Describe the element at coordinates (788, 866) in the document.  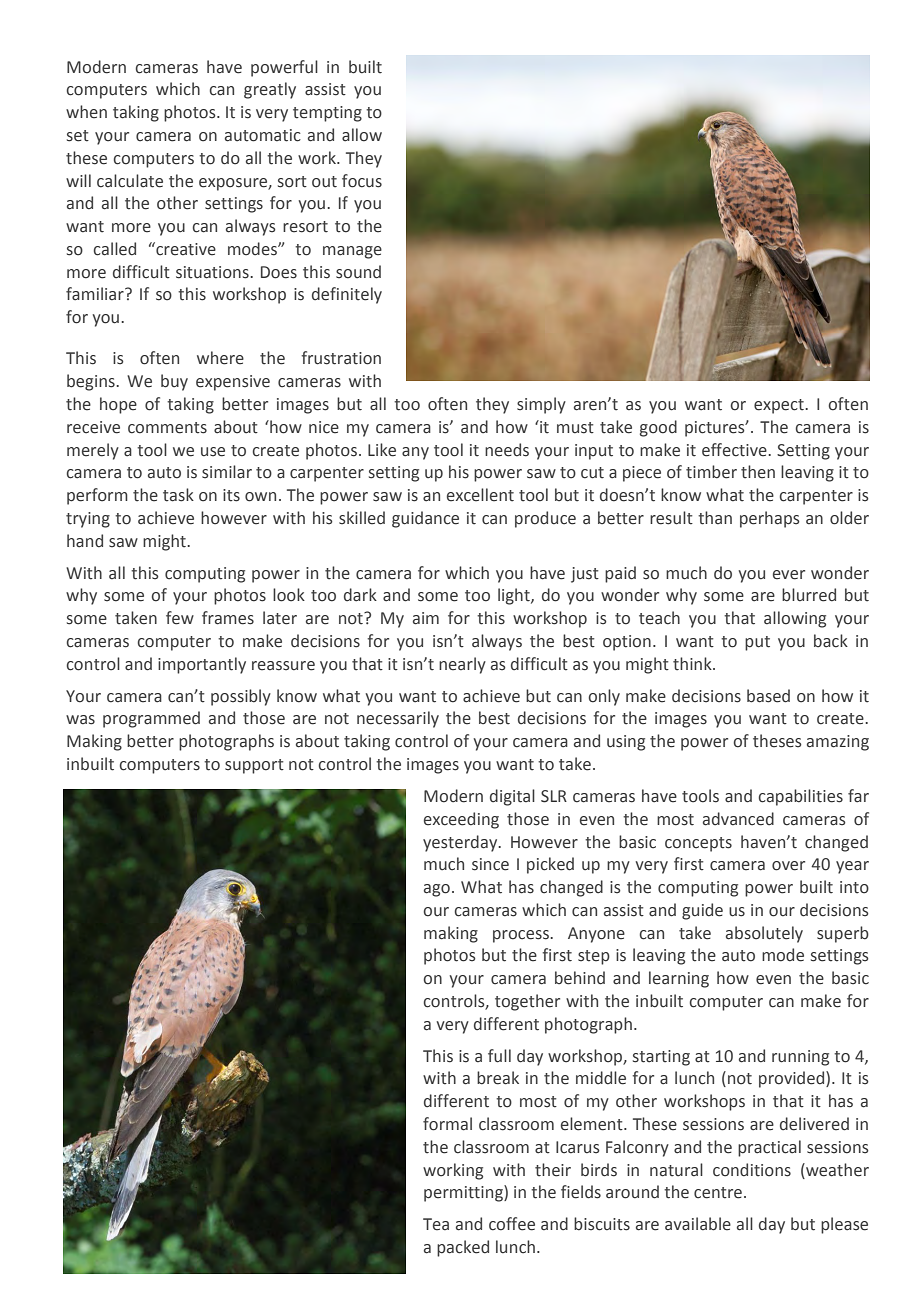
I see `over` at that location.
